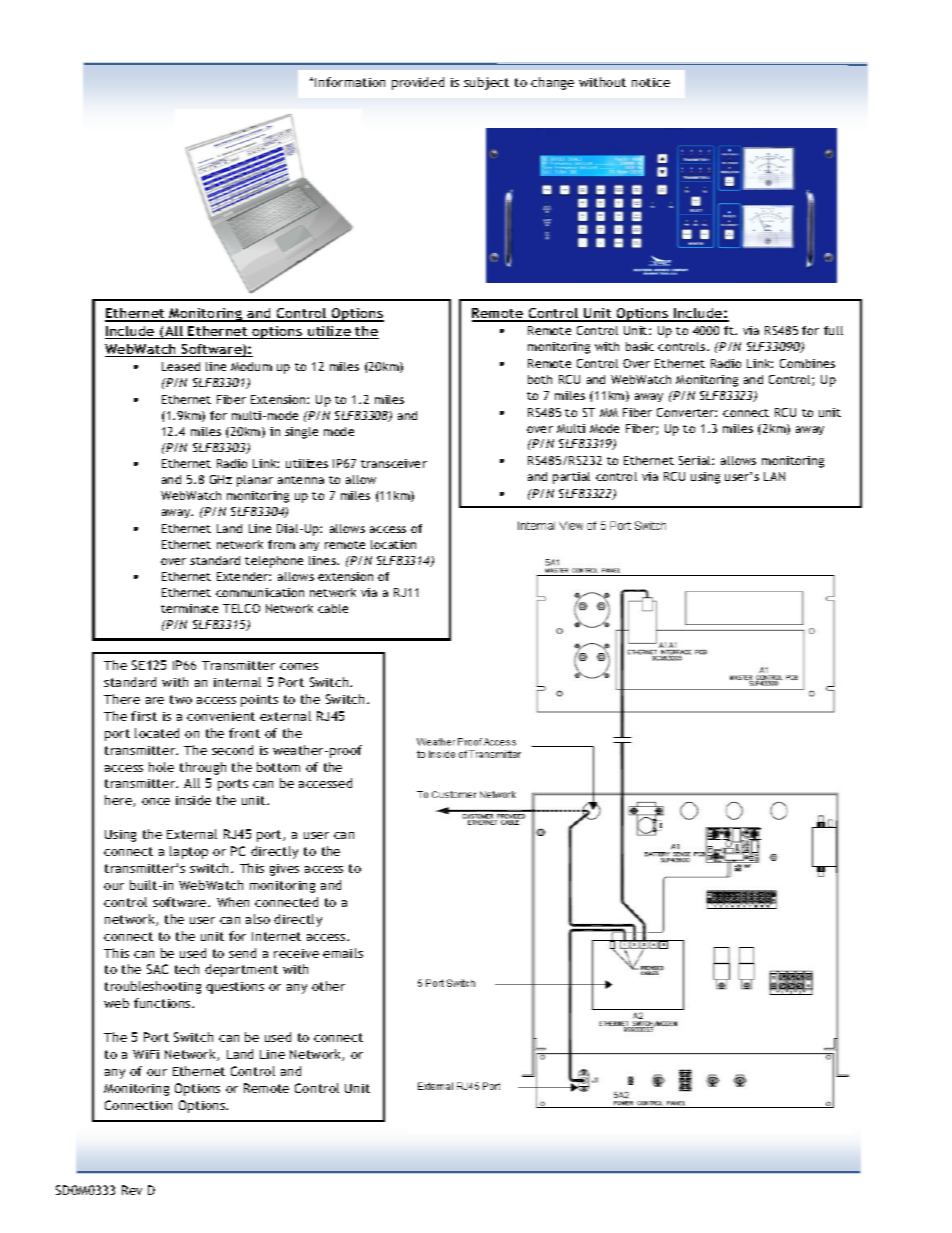  What do you see at coordinates (394, 463) in the image?
I see `transceiver` at bounding box center [394, 463].
